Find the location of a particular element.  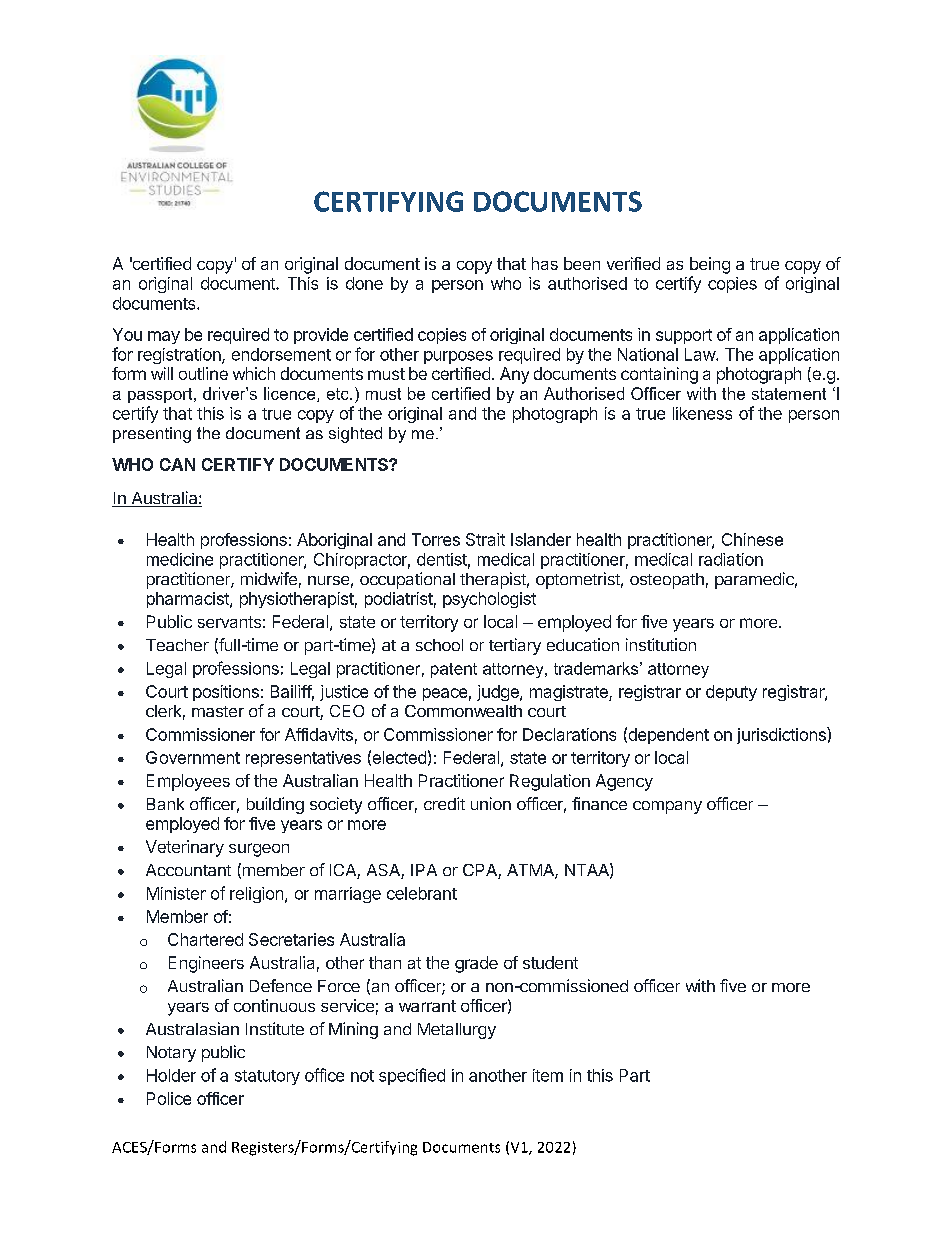

Bank is located at coordinates (165, 804).
